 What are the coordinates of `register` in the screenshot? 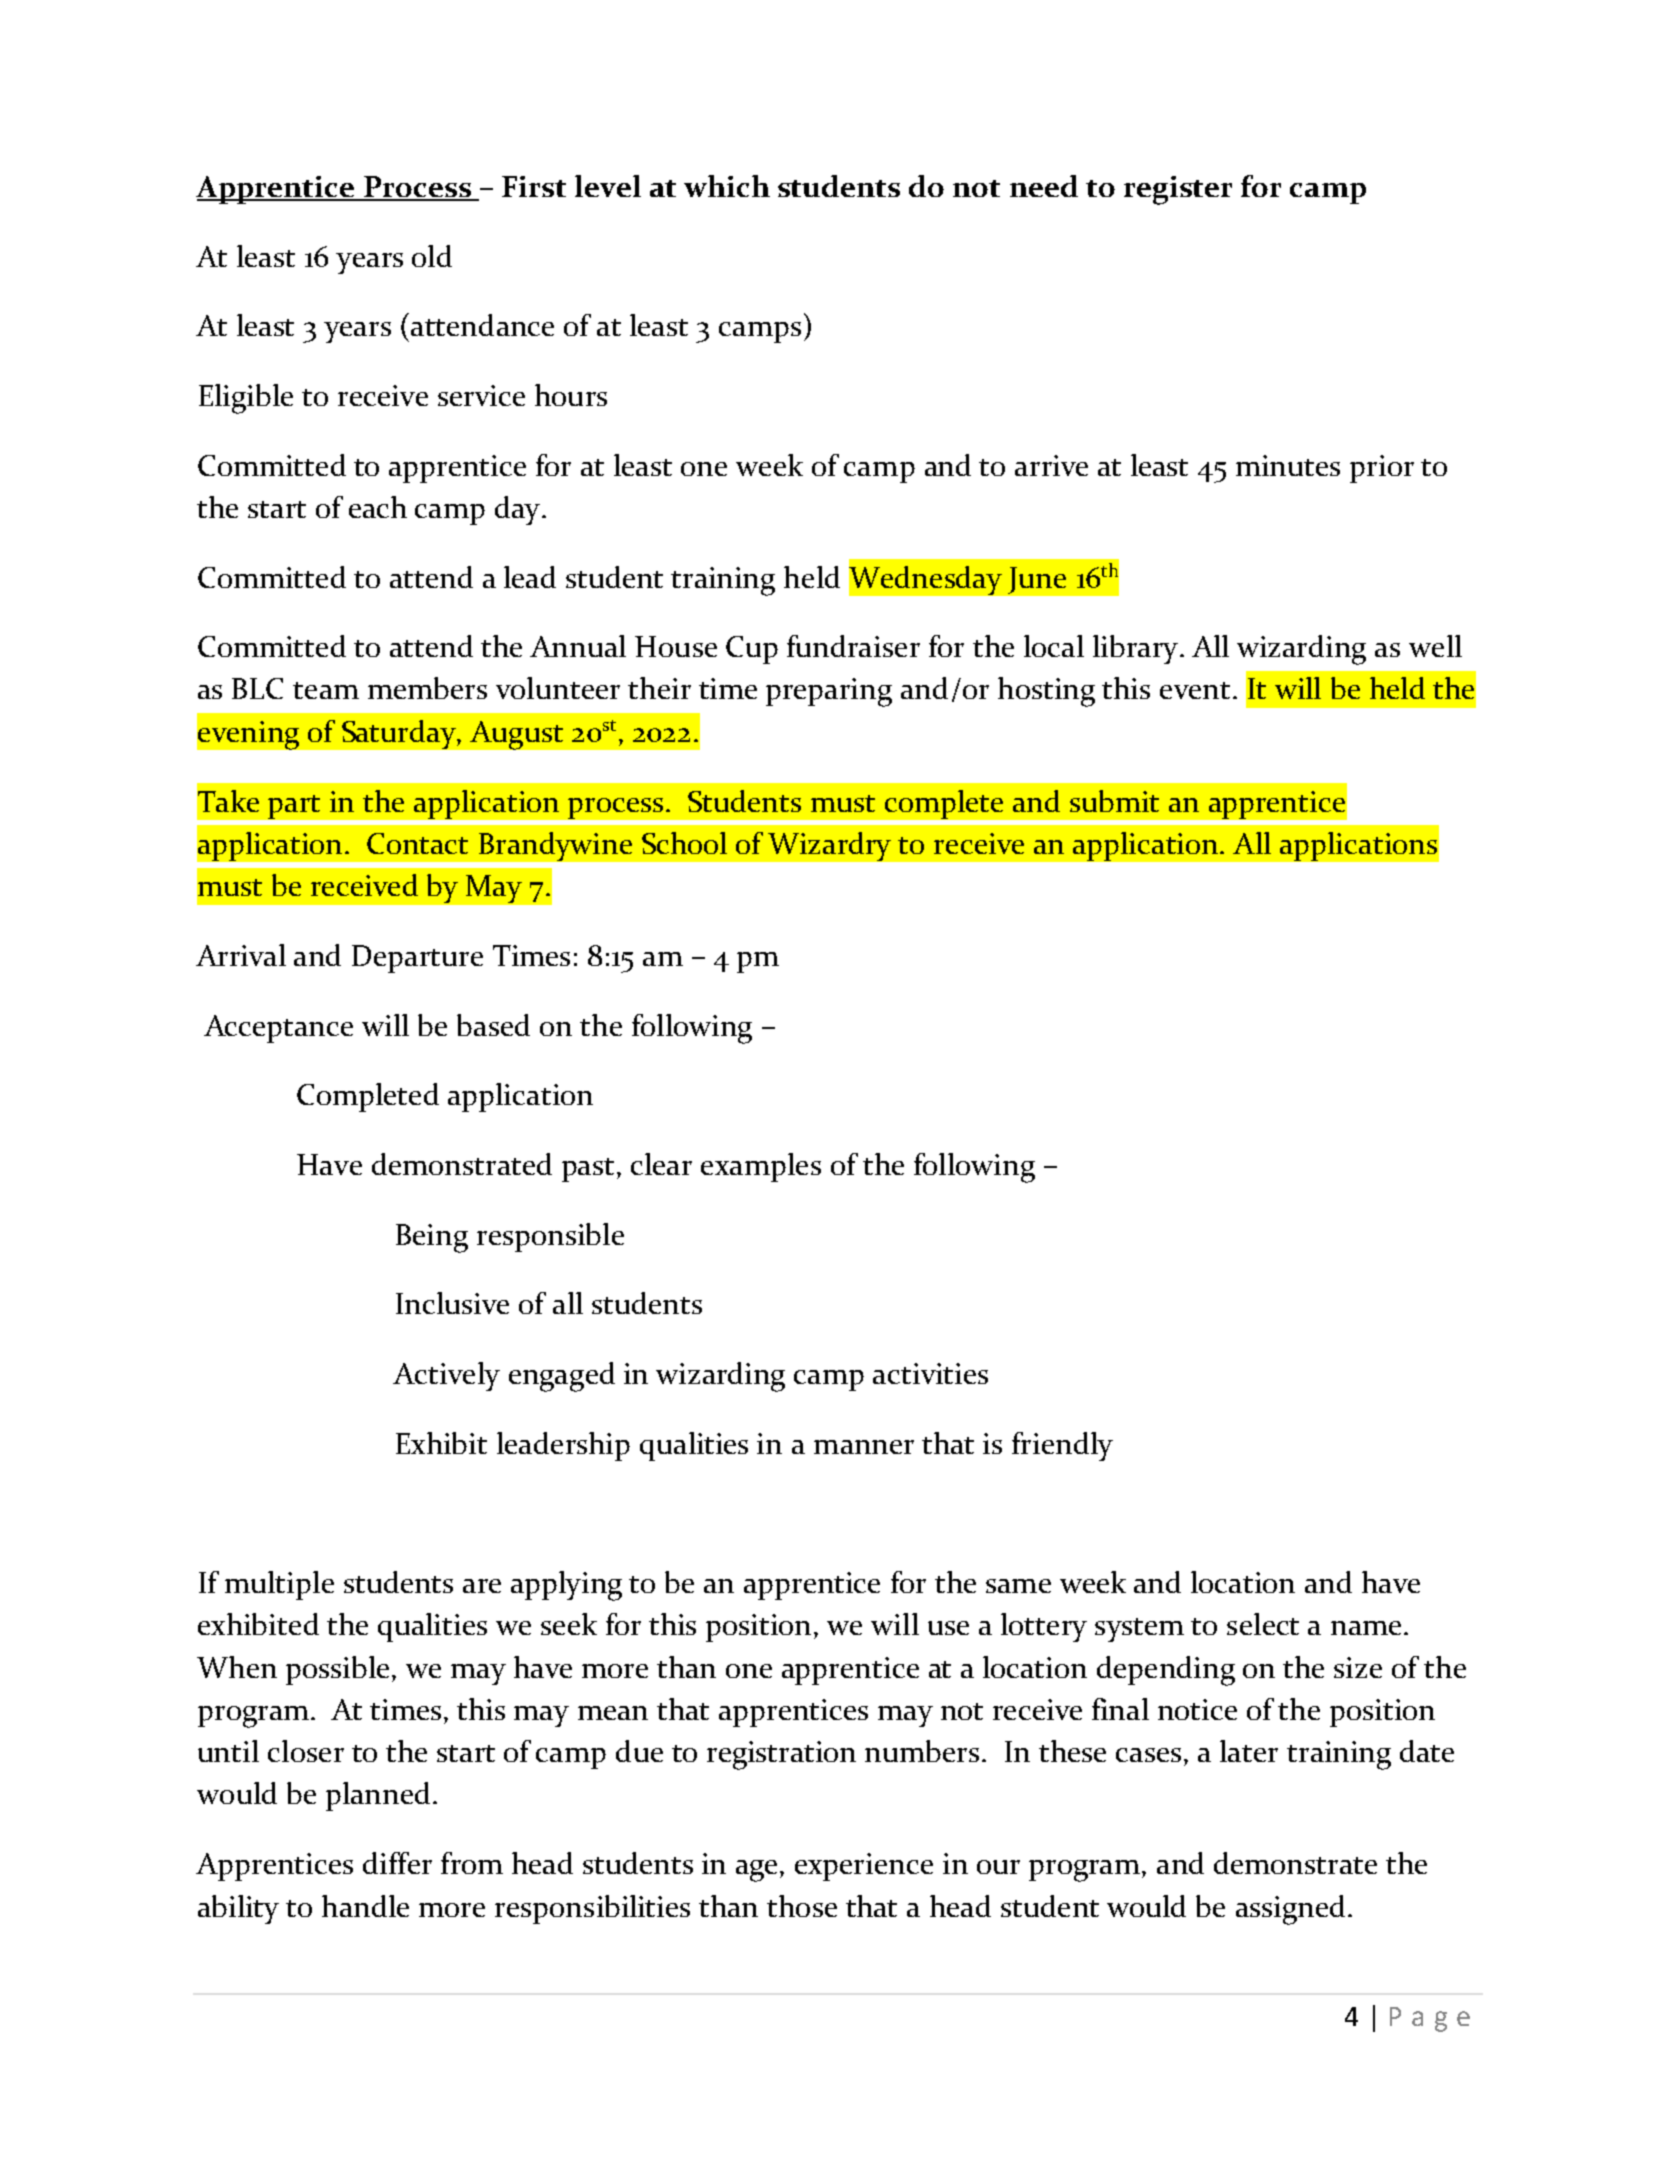 It's located at (1178, 190).
